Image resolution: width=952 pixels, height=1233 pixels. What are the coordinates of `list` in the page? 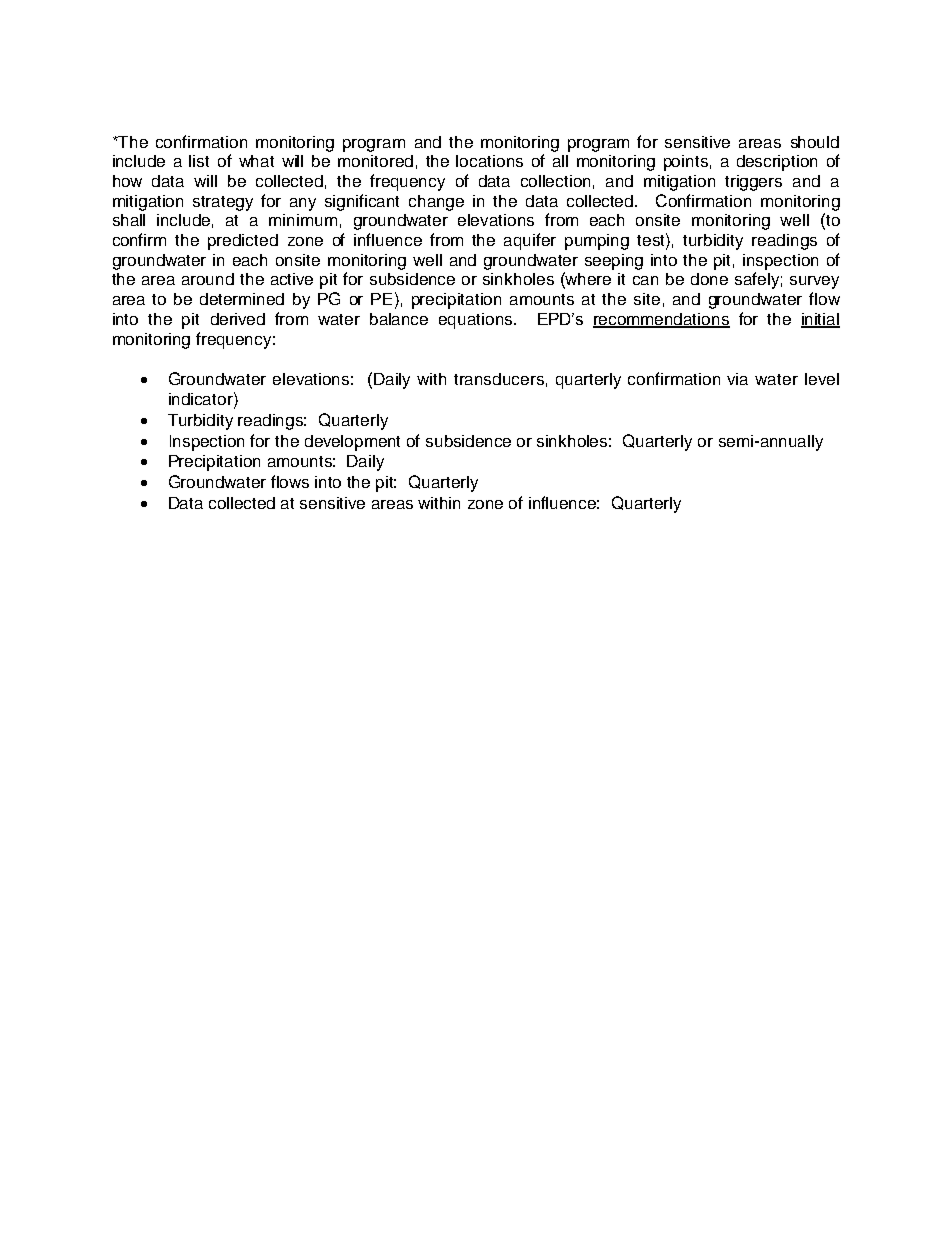 It's located at (199, 161).
